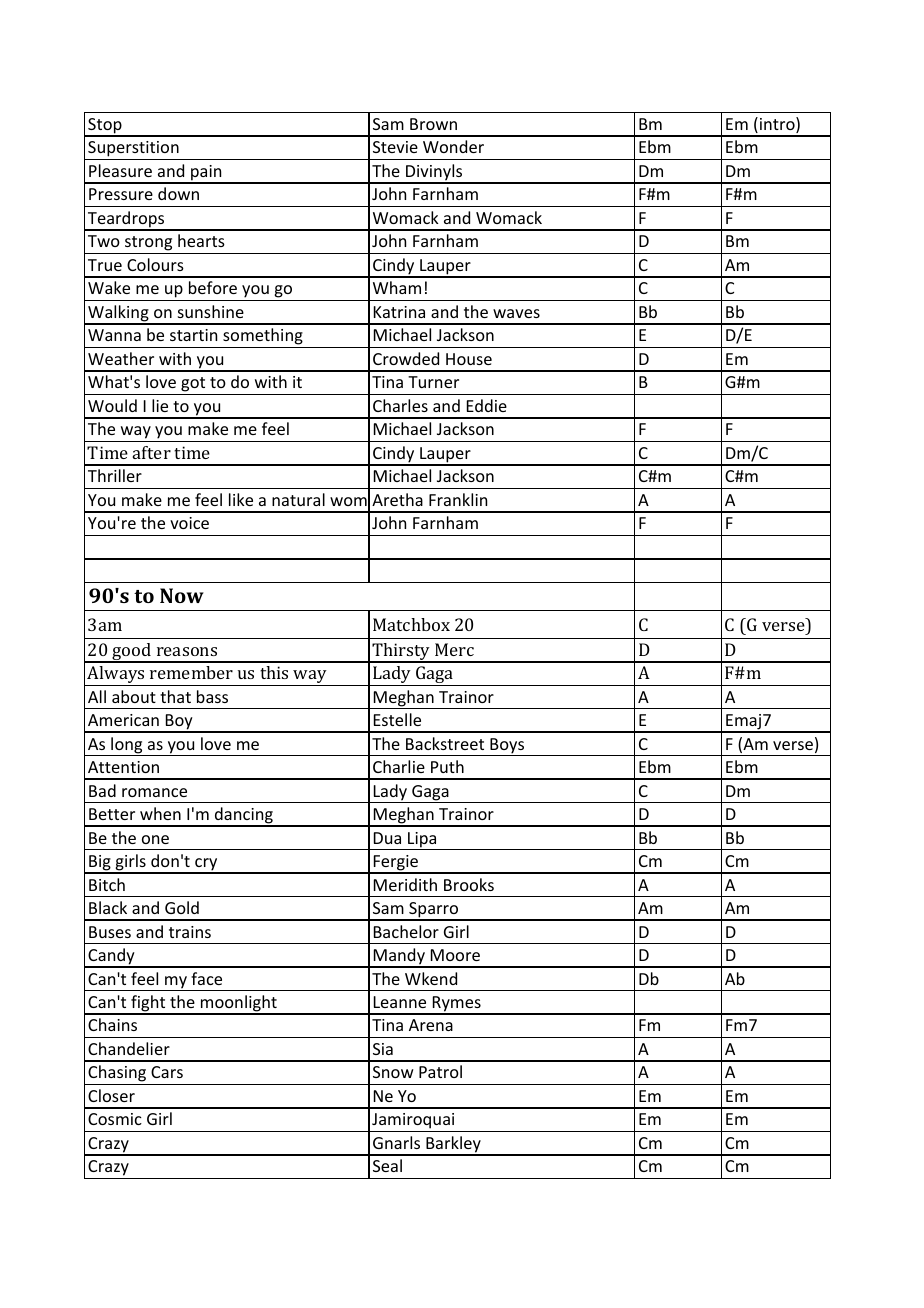 This image has height=1308, width=924. Describe the element at coordinates (115, 1119) in the image. I see `Cosmic` at that location.
